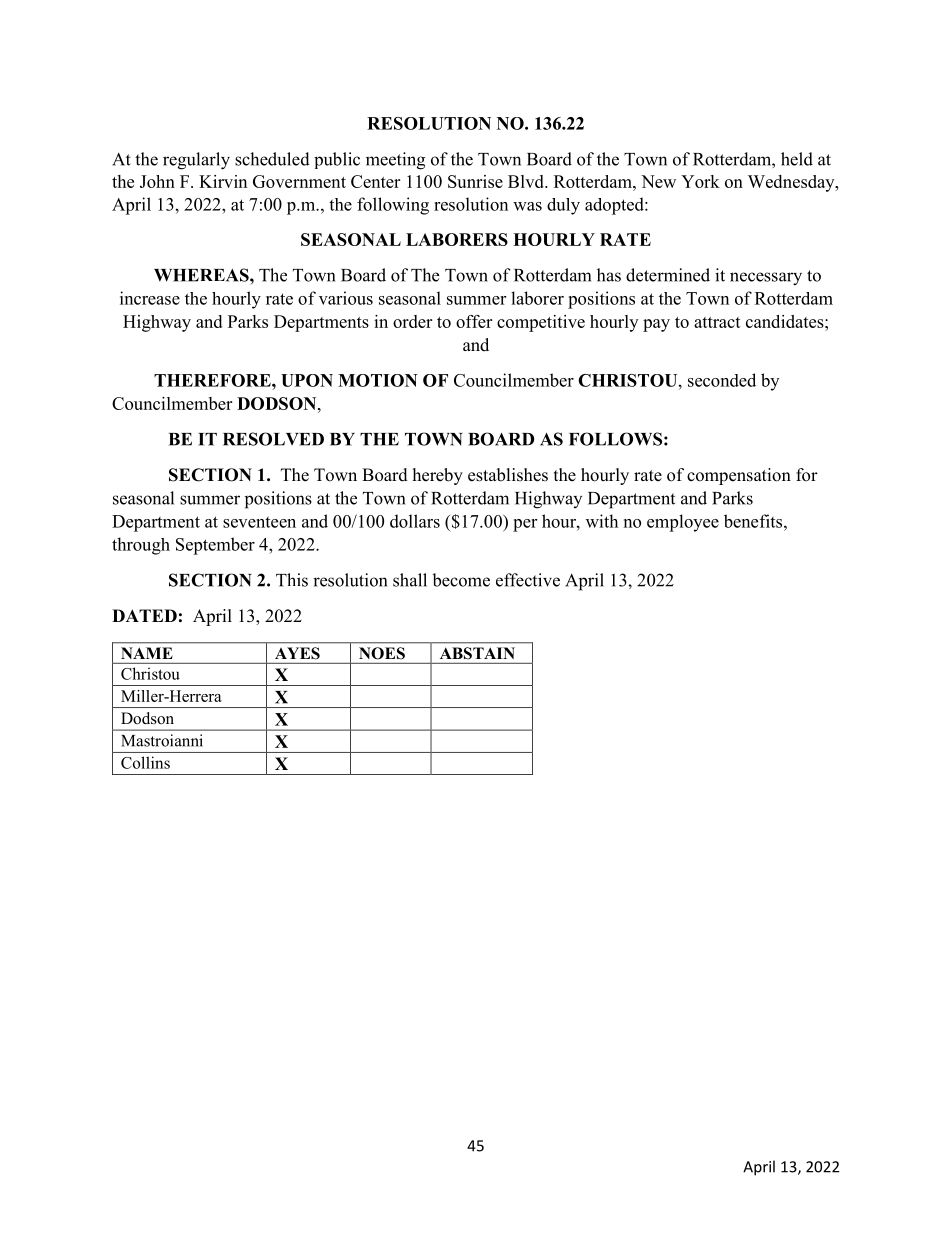 The image size is (952, 1233). What do you see at coordinates (475, 181) in the document?
I see `Sunrise` at bounding box center [475, 181].
